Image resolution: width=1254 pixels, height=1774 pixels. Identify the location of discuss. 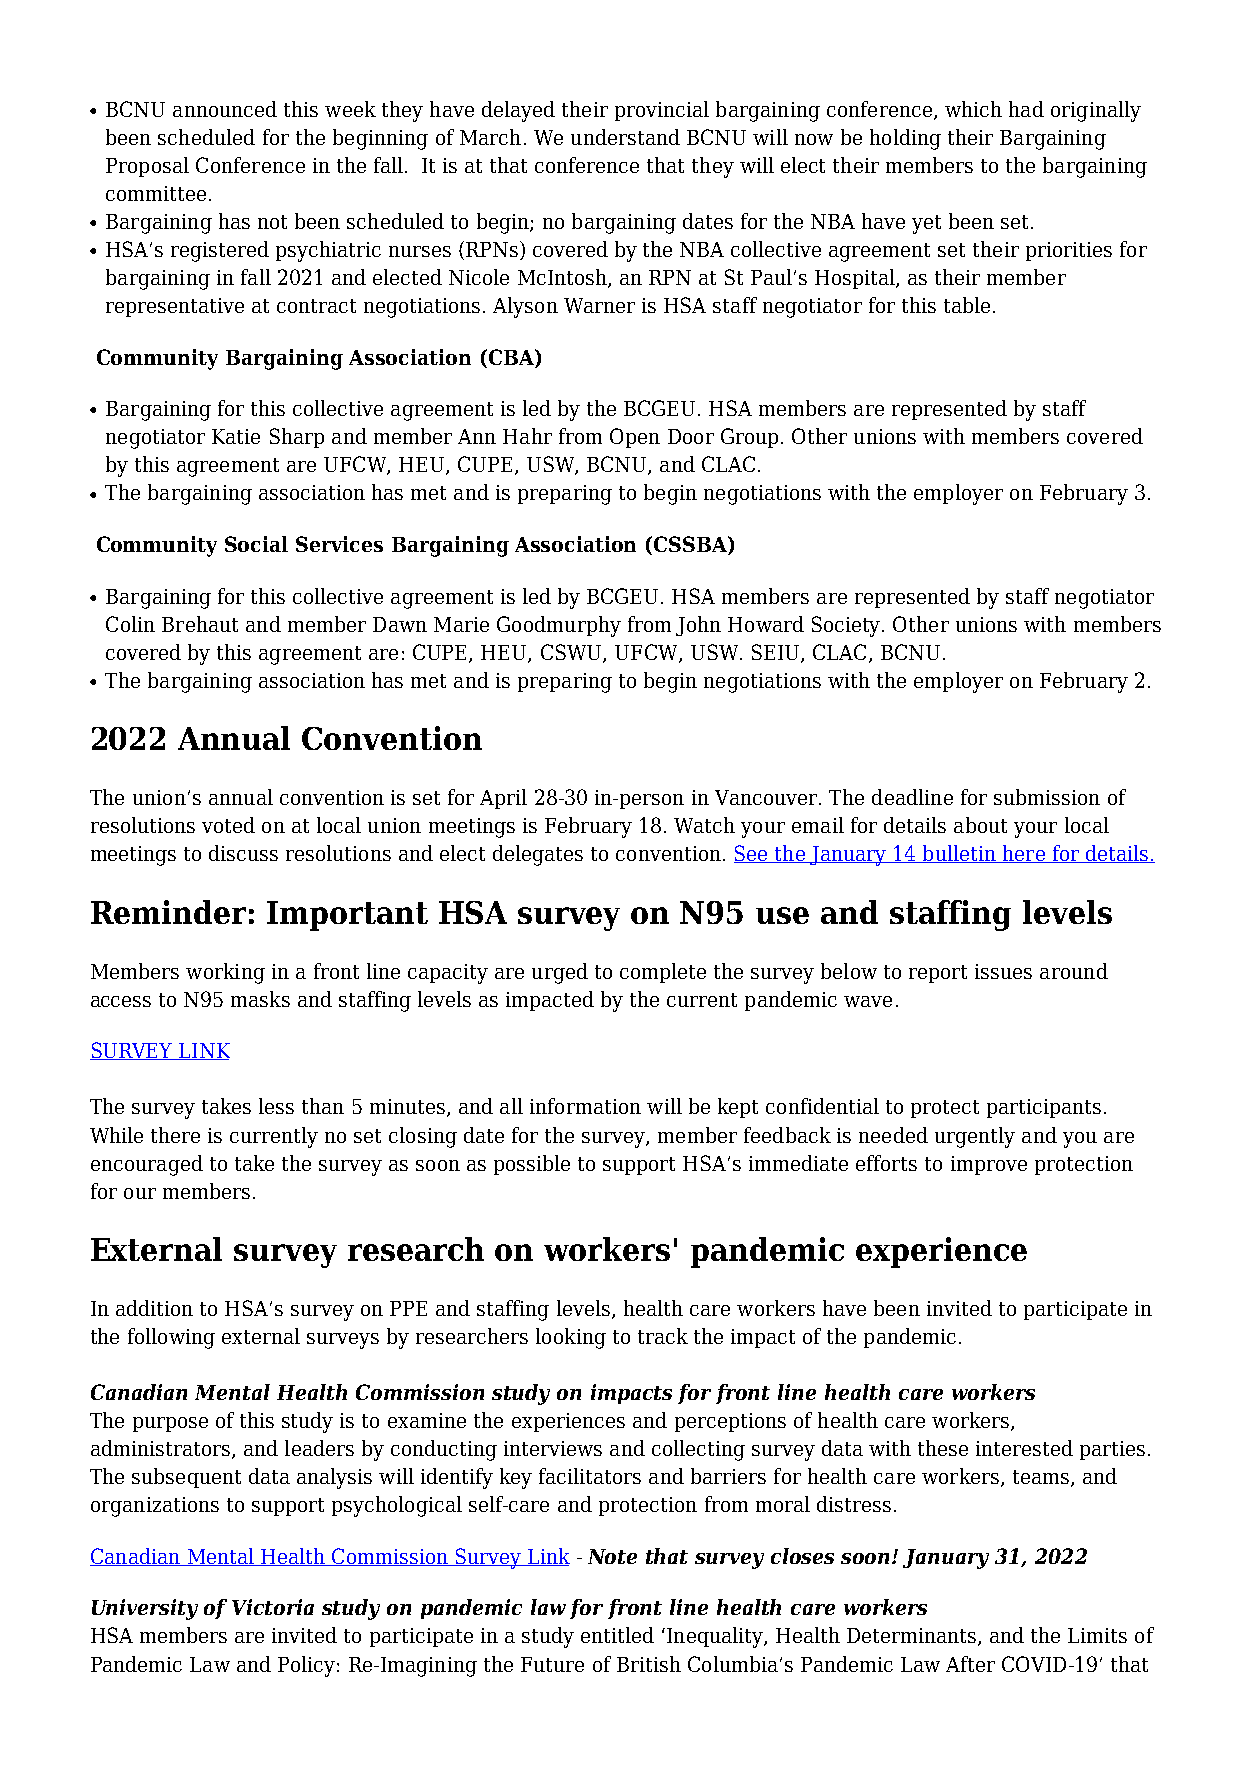
(243, 853).
